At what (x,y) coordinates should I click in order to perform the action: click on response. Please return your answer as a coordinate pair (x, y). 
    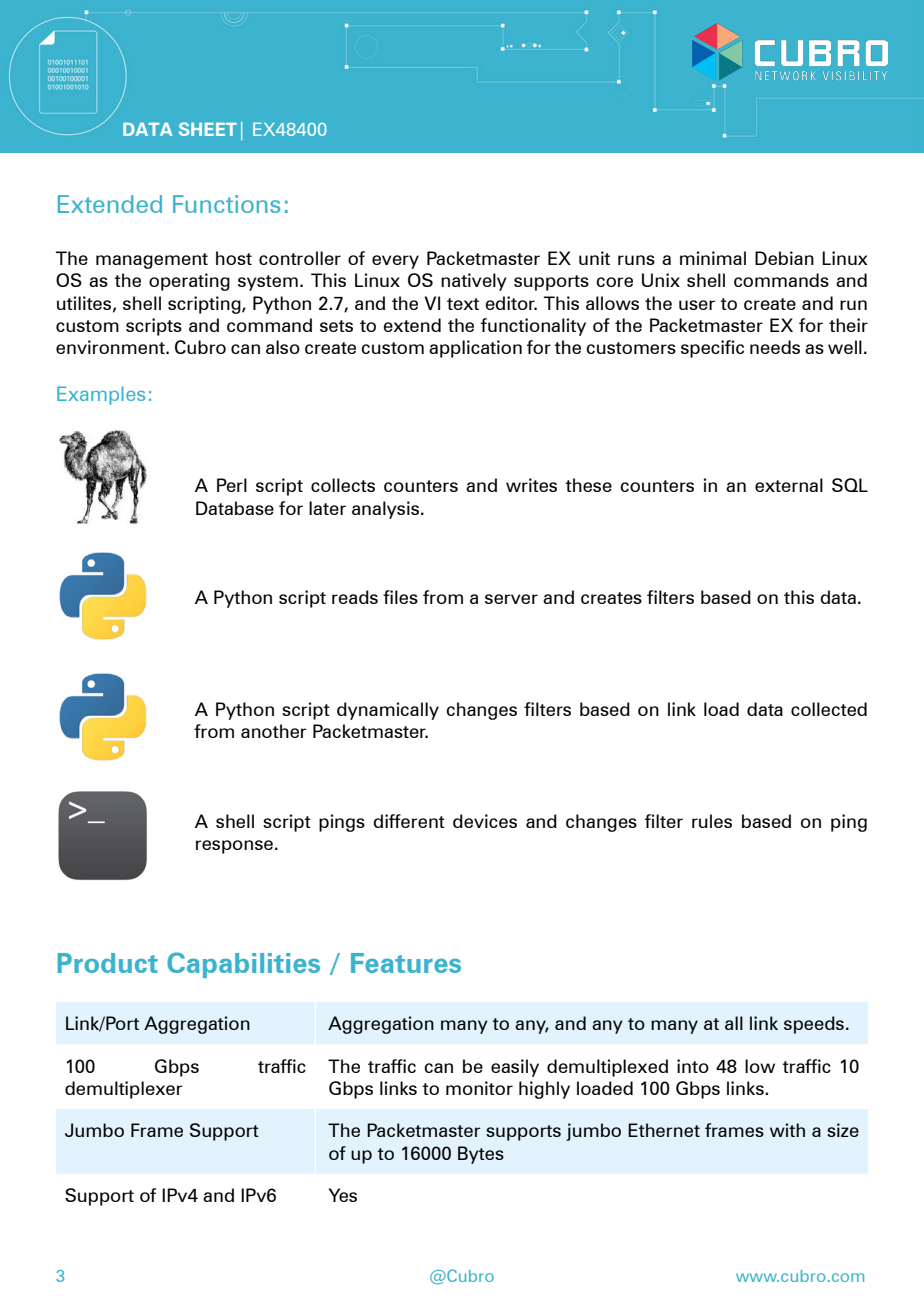
    Looking at the image, I should click on (234, 847).
